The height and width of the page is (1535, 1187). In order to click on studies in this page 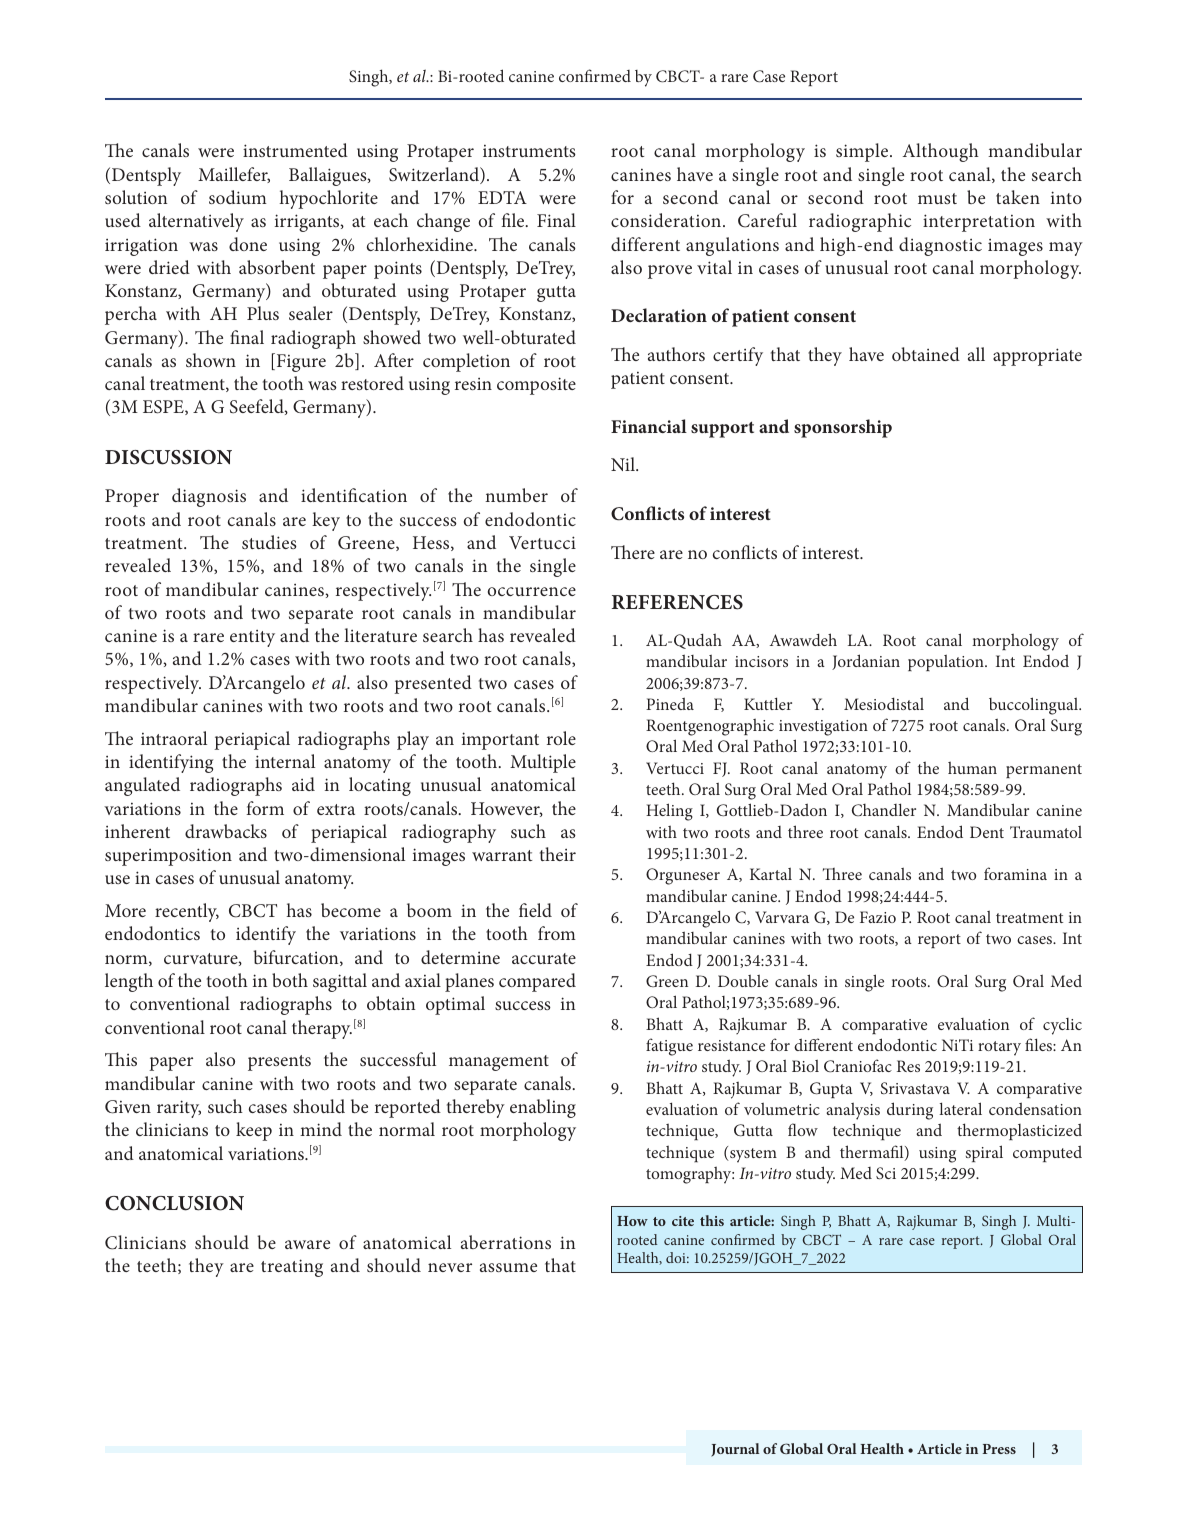, I will do `click(269, 542)`.
